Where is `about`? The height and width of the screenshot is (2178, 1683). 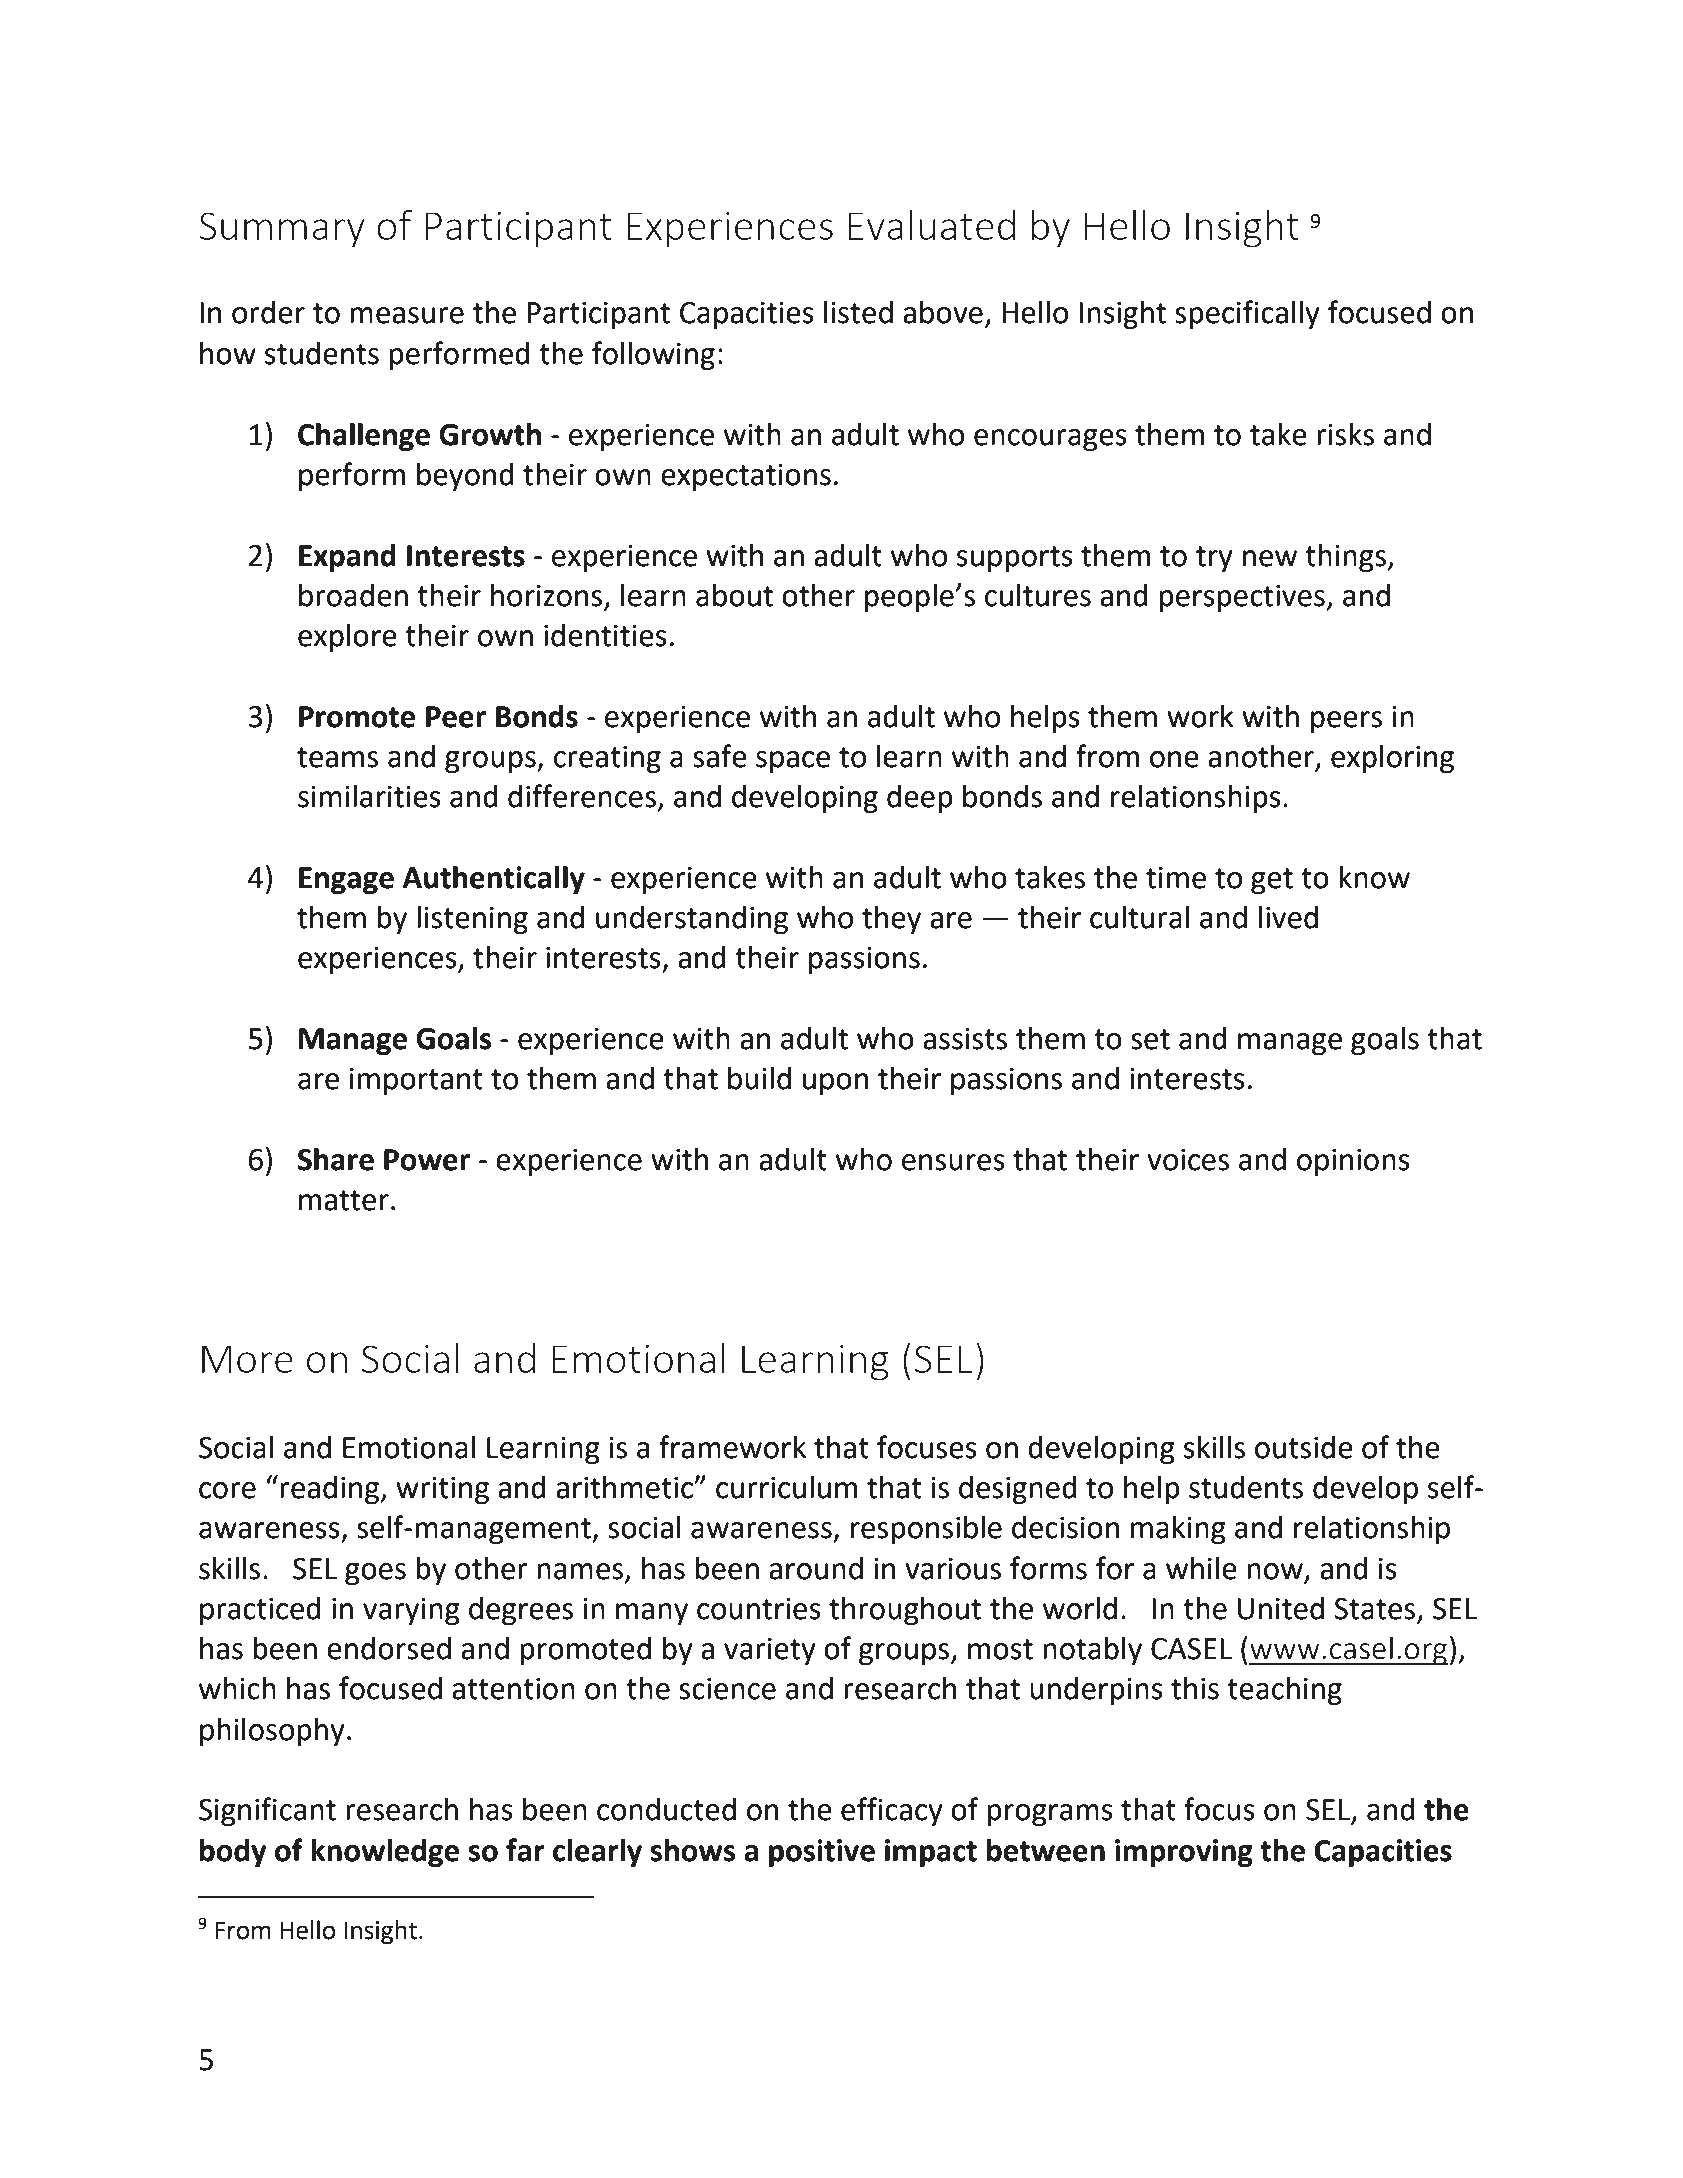
about is located at coordinates (734, 595).
